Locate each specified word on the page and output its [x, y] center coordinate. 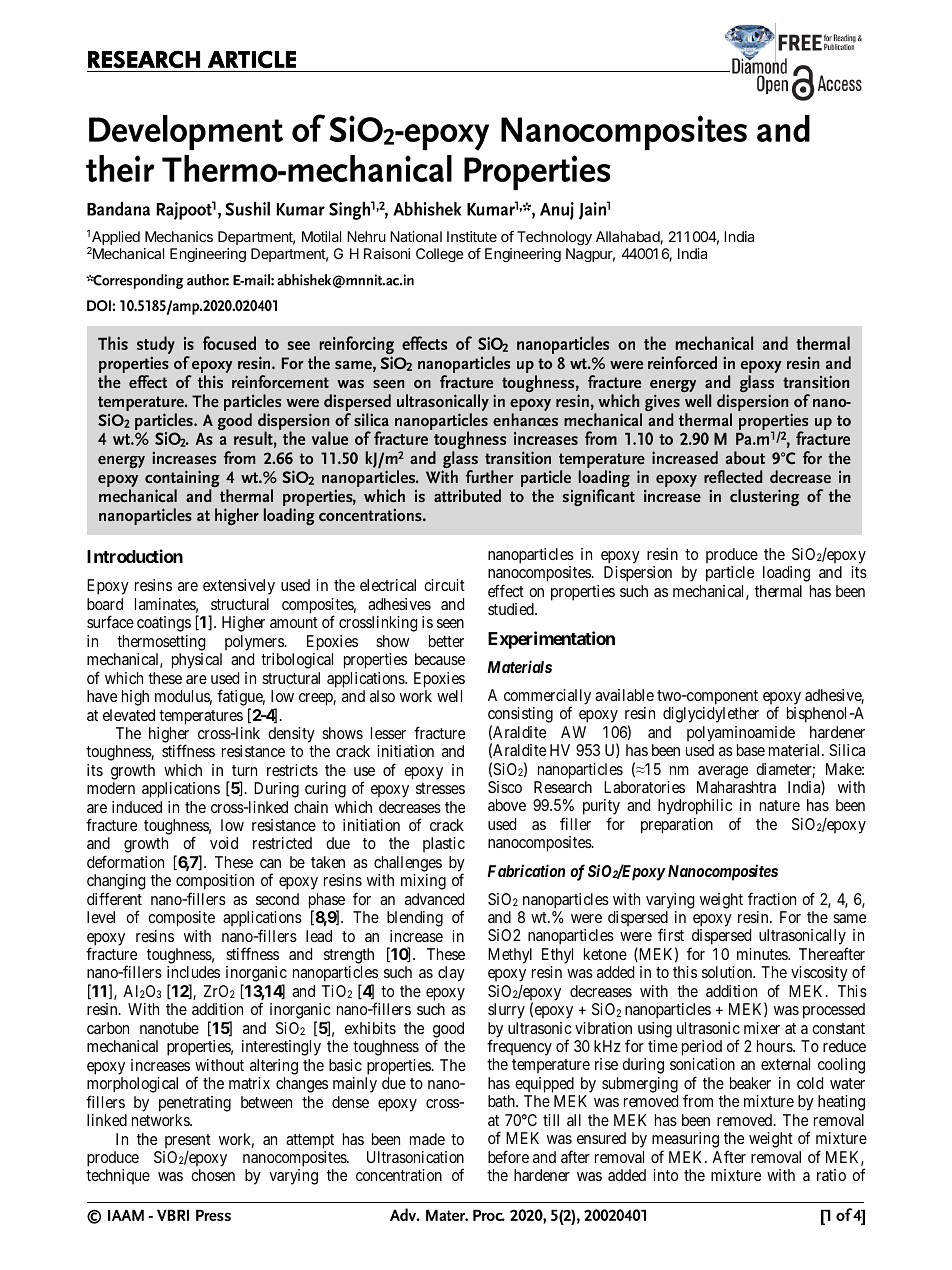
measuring [685, 1141]
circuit [444, 585]
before [508, 1156]
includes [193, 972]
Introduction [135, 556]
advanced [434, 899]
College [440, 255]
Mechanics [179, 236]
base [751, 750]
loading [786, 574]
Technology [554, 240]
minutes [763, 954]
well [449, 696]
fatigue [241, 699]
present [188, 1141]
